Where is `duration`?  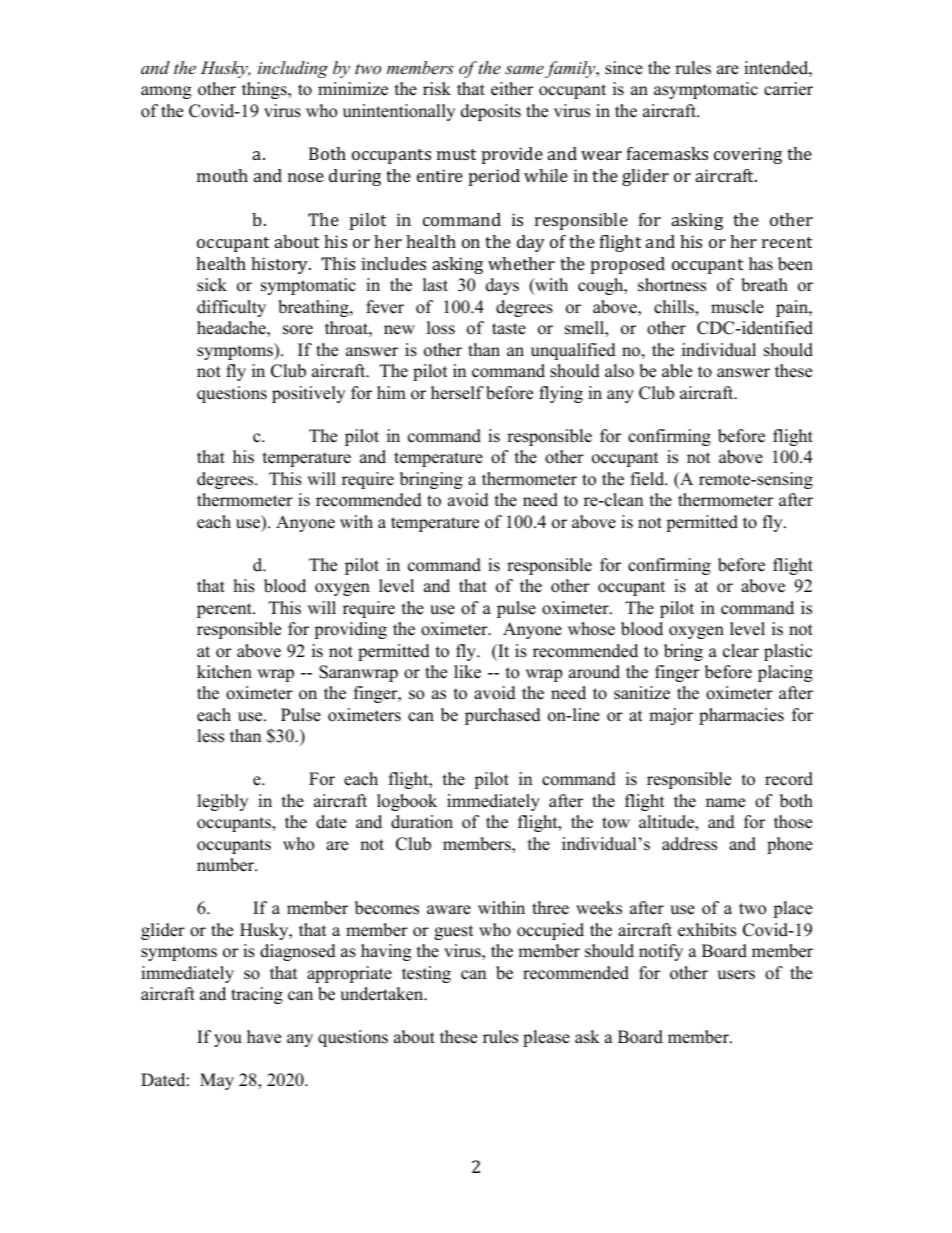 duration is located at coordinates (422, 822).
